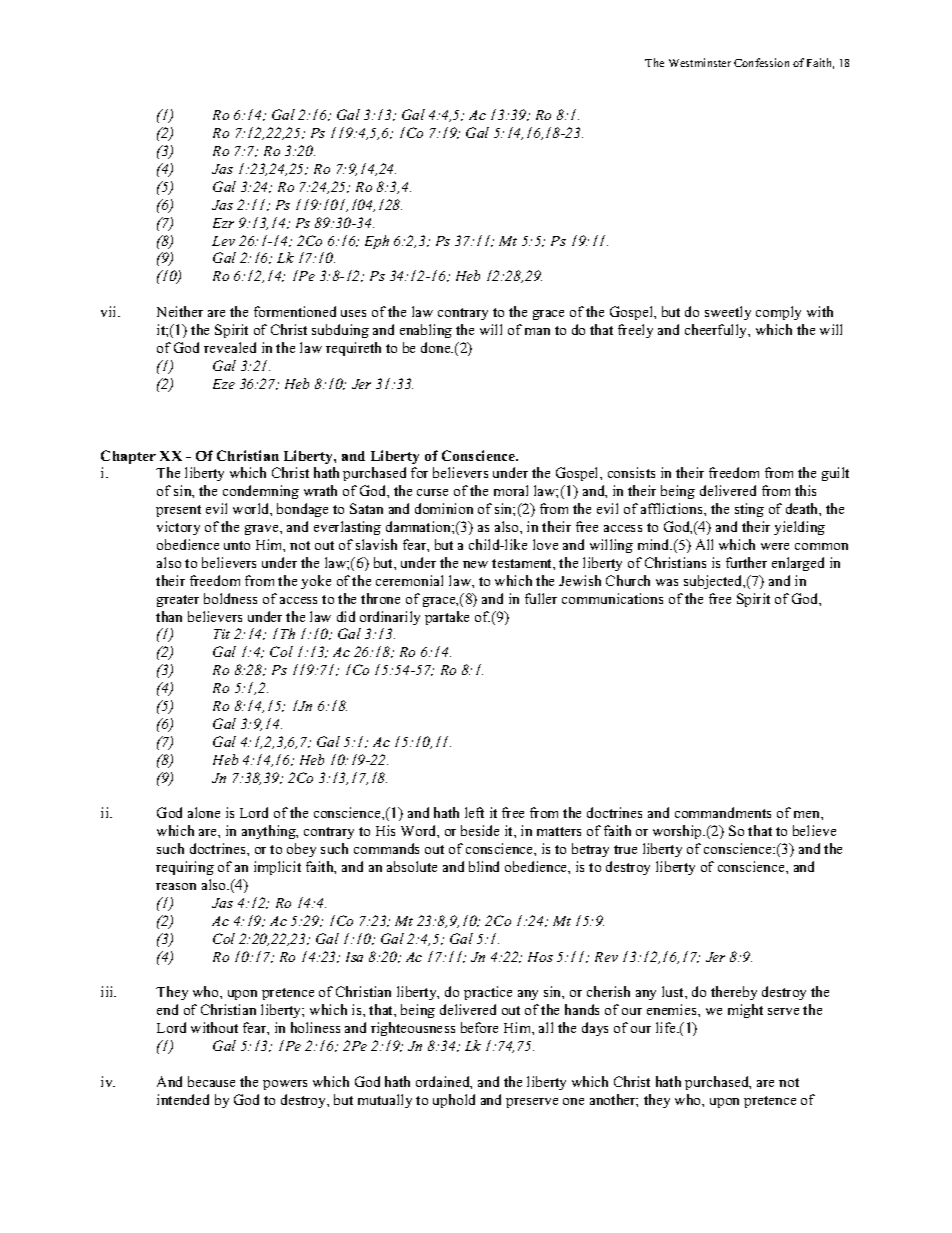  What do you see at coordinates (426, 331) in the image?
I see `enabling` at bounding box center [426, 331].
